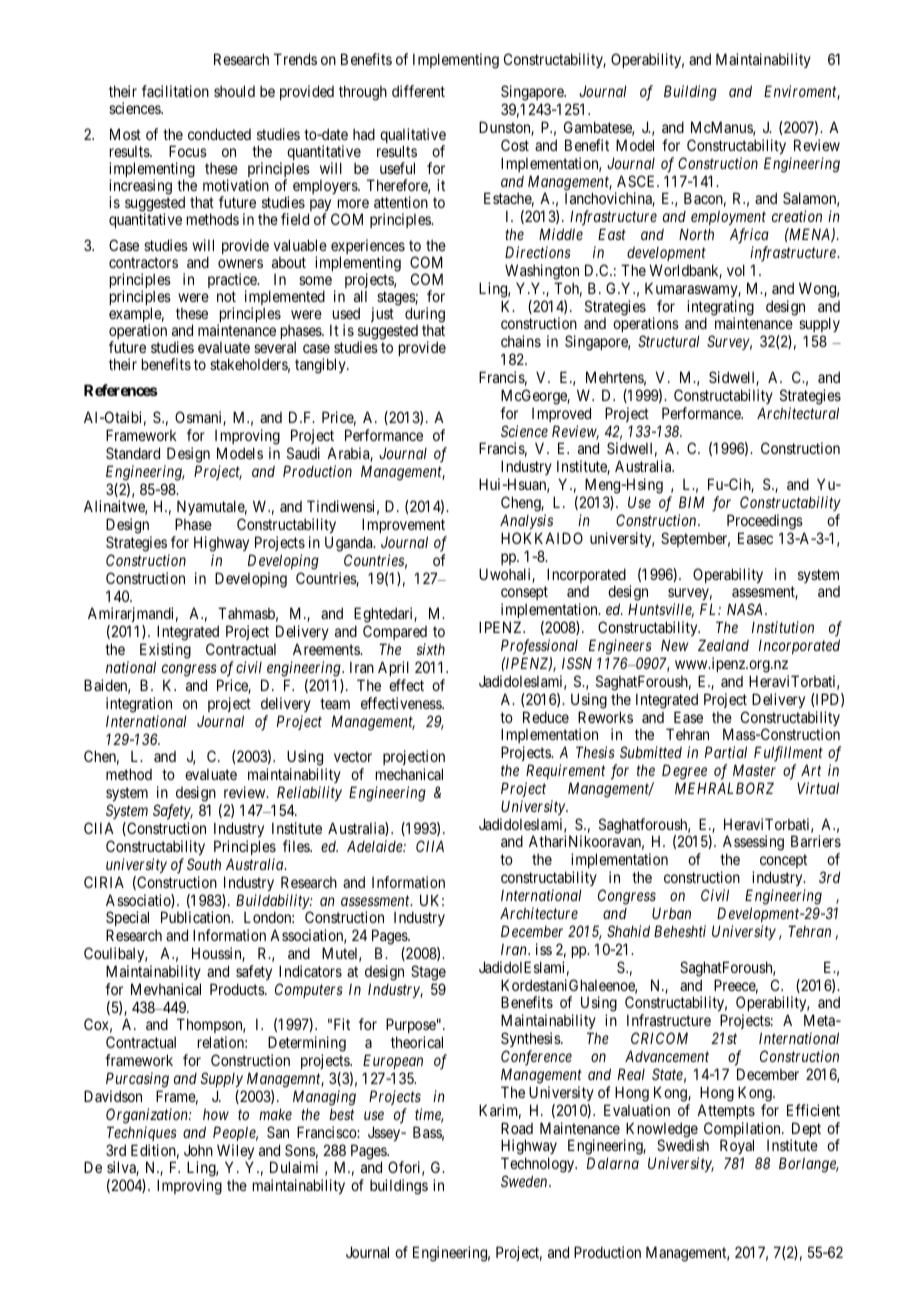 This document has width=924, height=1308. I want to click on Road, so click(517, 1128).
